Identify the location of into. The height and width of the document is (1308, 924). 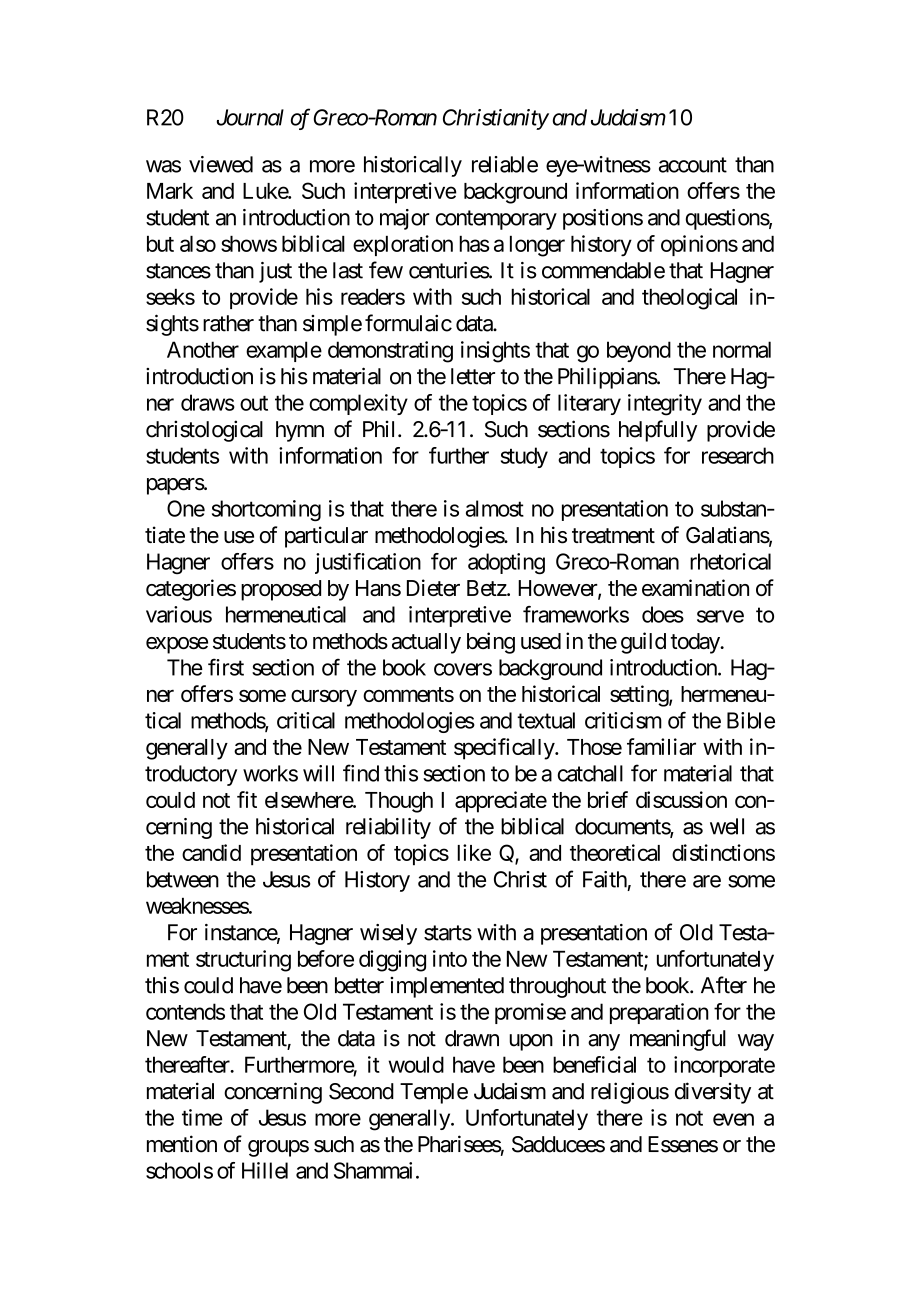
(450, 958).
